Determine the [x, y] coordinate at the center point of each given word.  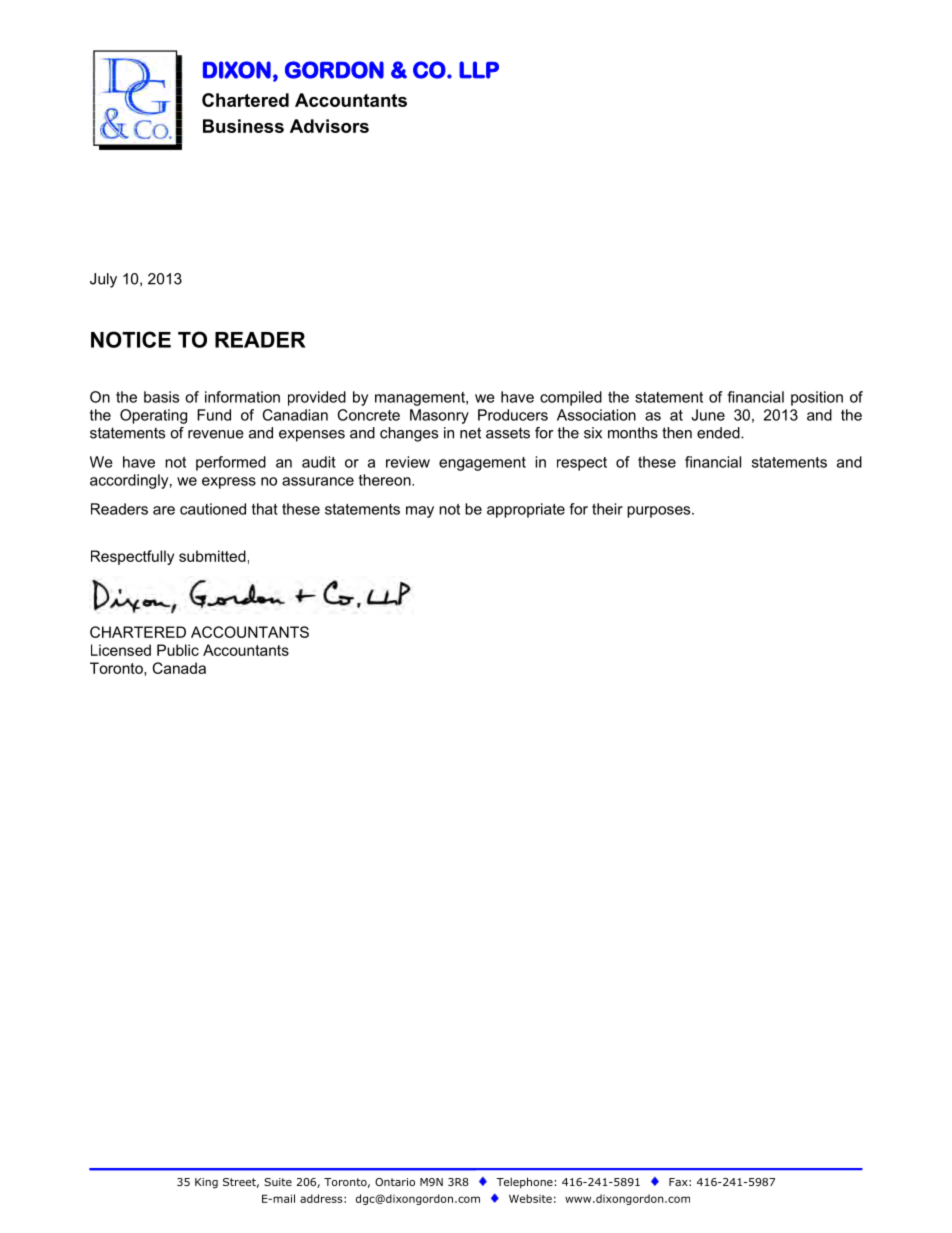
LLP [479, 70]
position [817, 398]
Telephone [524, 1182]
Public [178, 650]
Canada [179, 668]
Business [243, 126]
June [708, 415]
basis [161, 397]
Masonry [439, 416]
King [206, 1183]
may [420, 512]
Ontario [395, 1182]
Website [530, 1198]
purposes [660, 512]
